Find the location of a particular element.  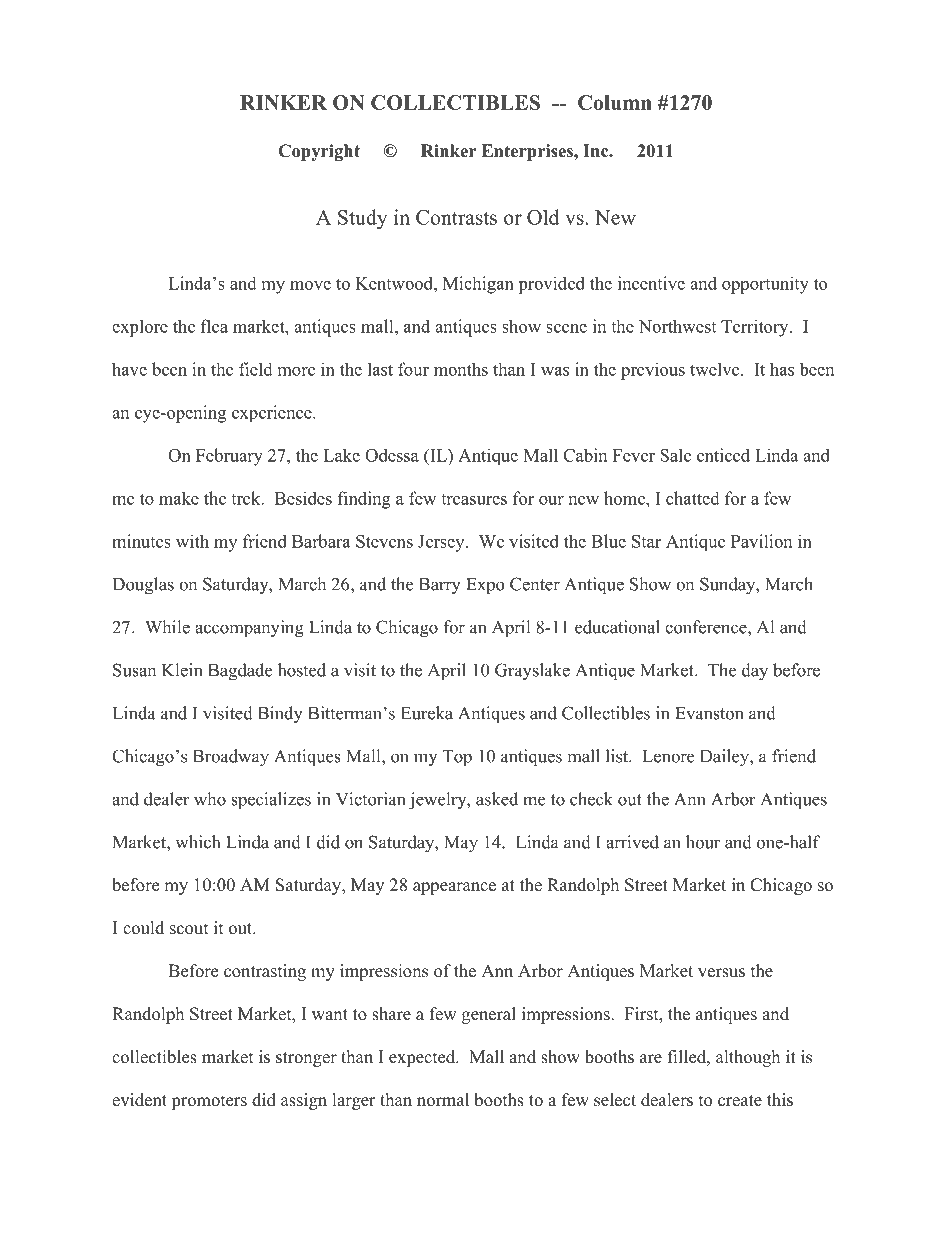

While is located at coordinates (167, 627).
